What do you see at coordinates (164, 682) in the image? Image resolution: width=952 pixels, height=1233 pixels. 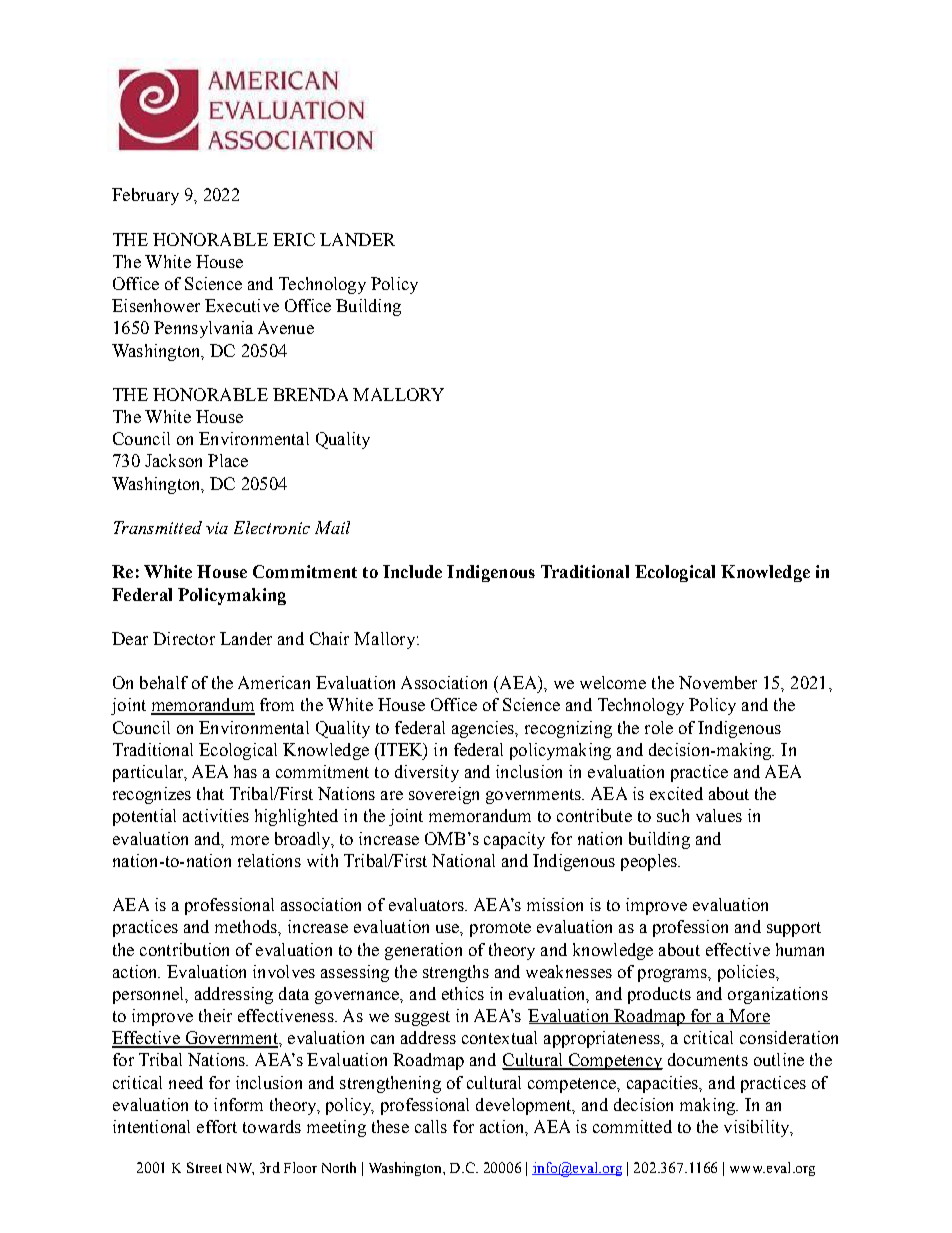 I see `behalf` at bounding box center [164, 682].
